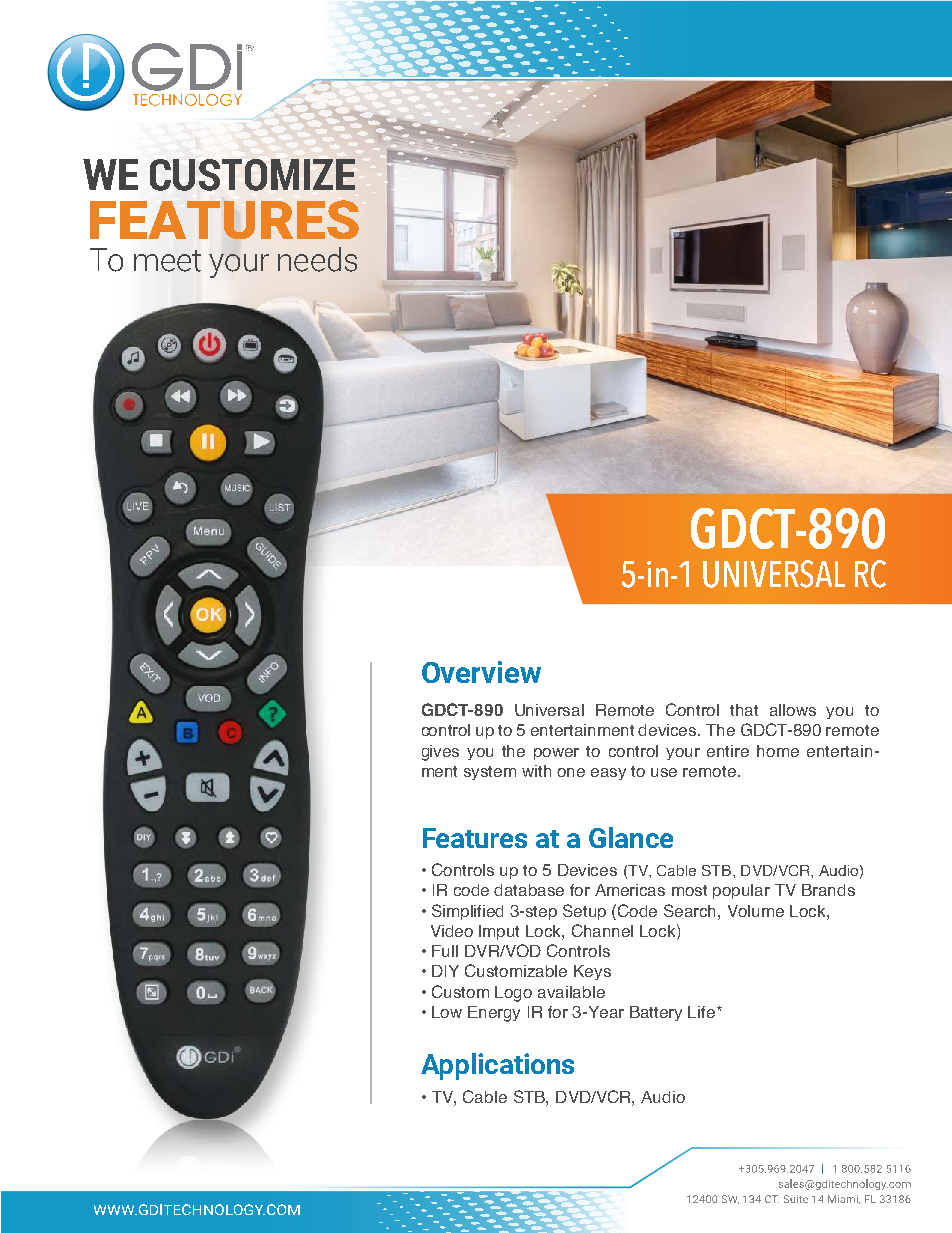 Image resolution: width=952 pixels, height=1233 pixels. What do you see at coordinates (445, 971) in the page?
I see `DIY` at bounding box center [445, 971].
